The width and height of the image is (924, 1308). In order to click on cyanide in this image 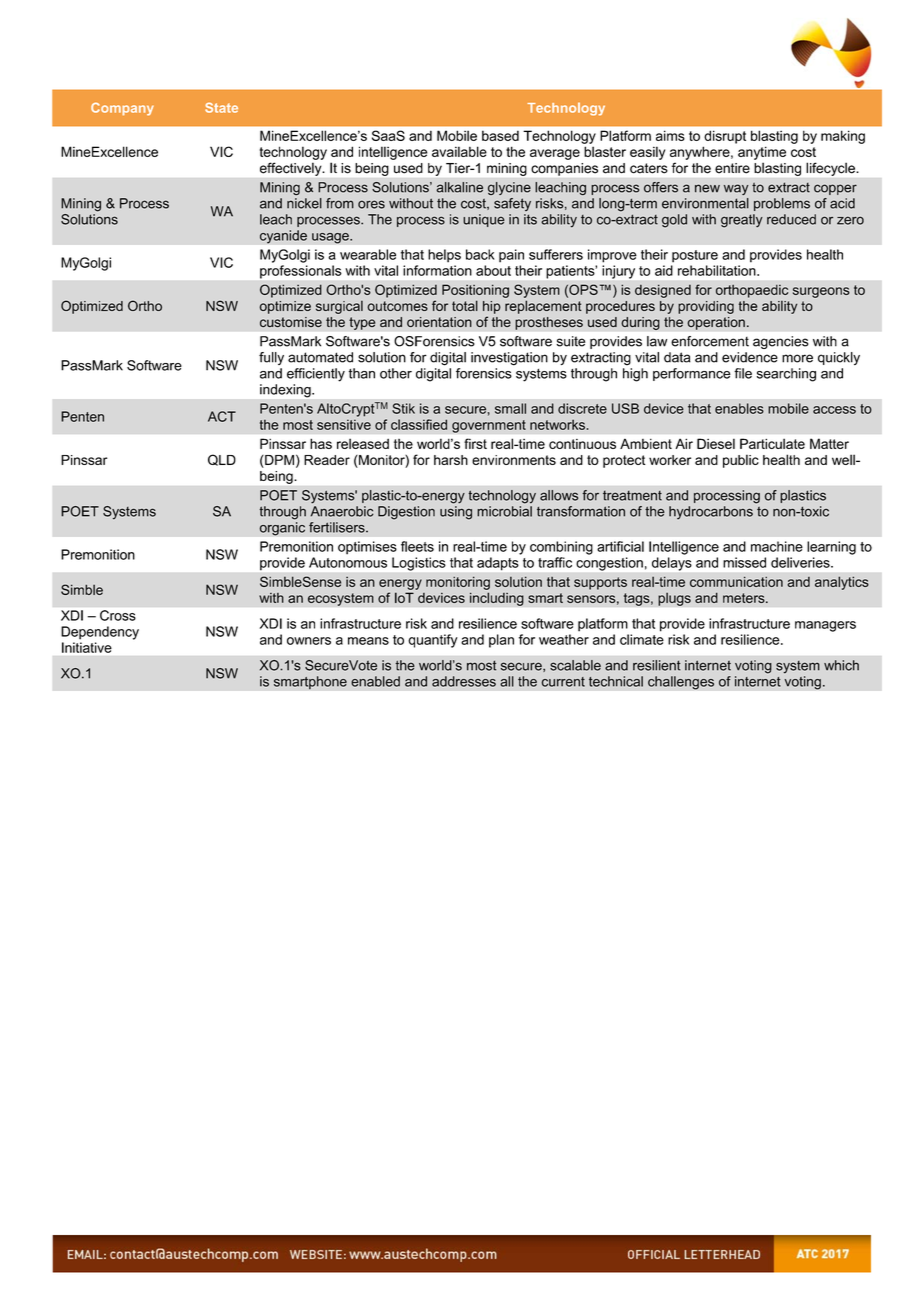, I will do `click(283, 237)`.
